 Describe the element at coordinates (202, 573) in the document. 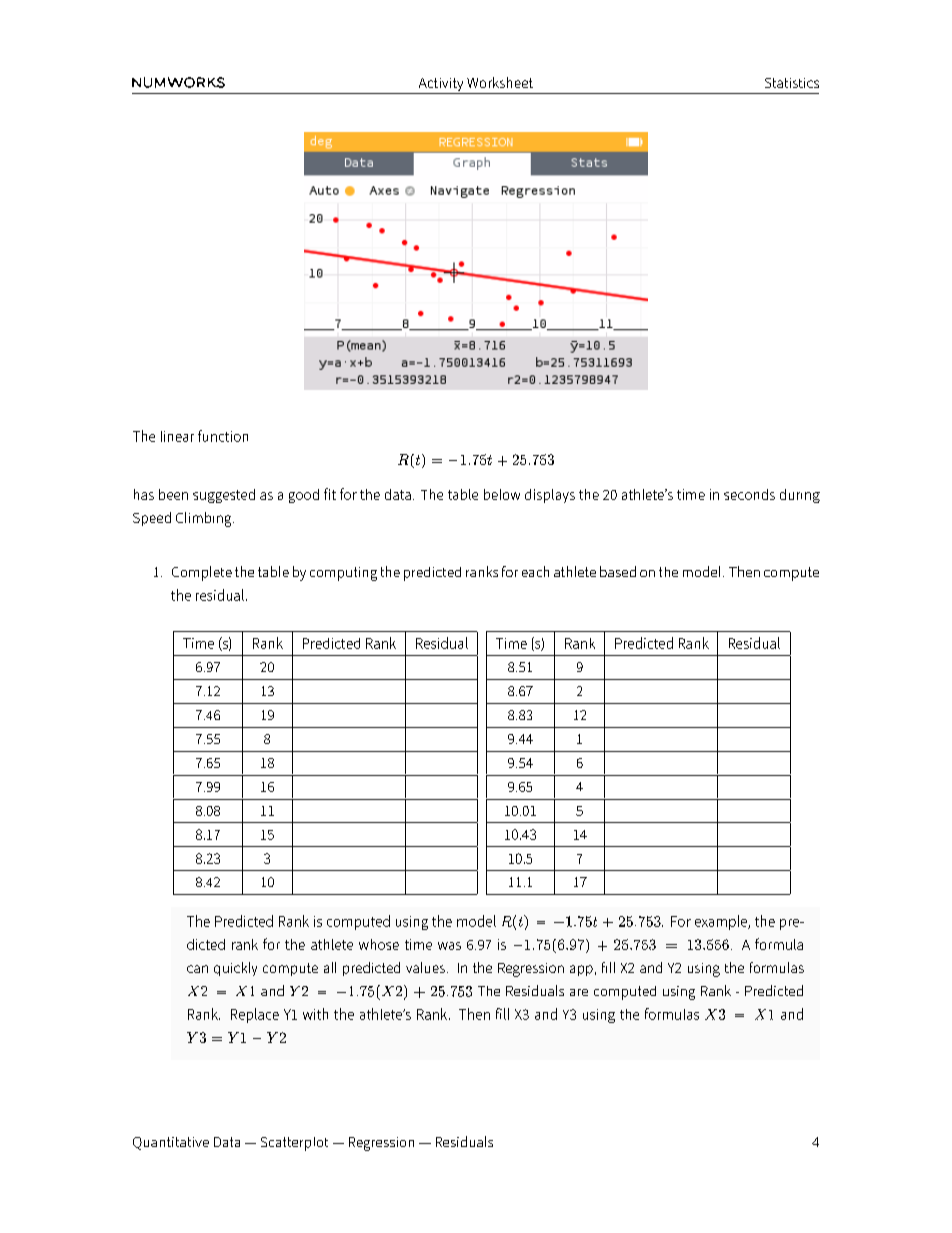

I see `Complete` at that location.
